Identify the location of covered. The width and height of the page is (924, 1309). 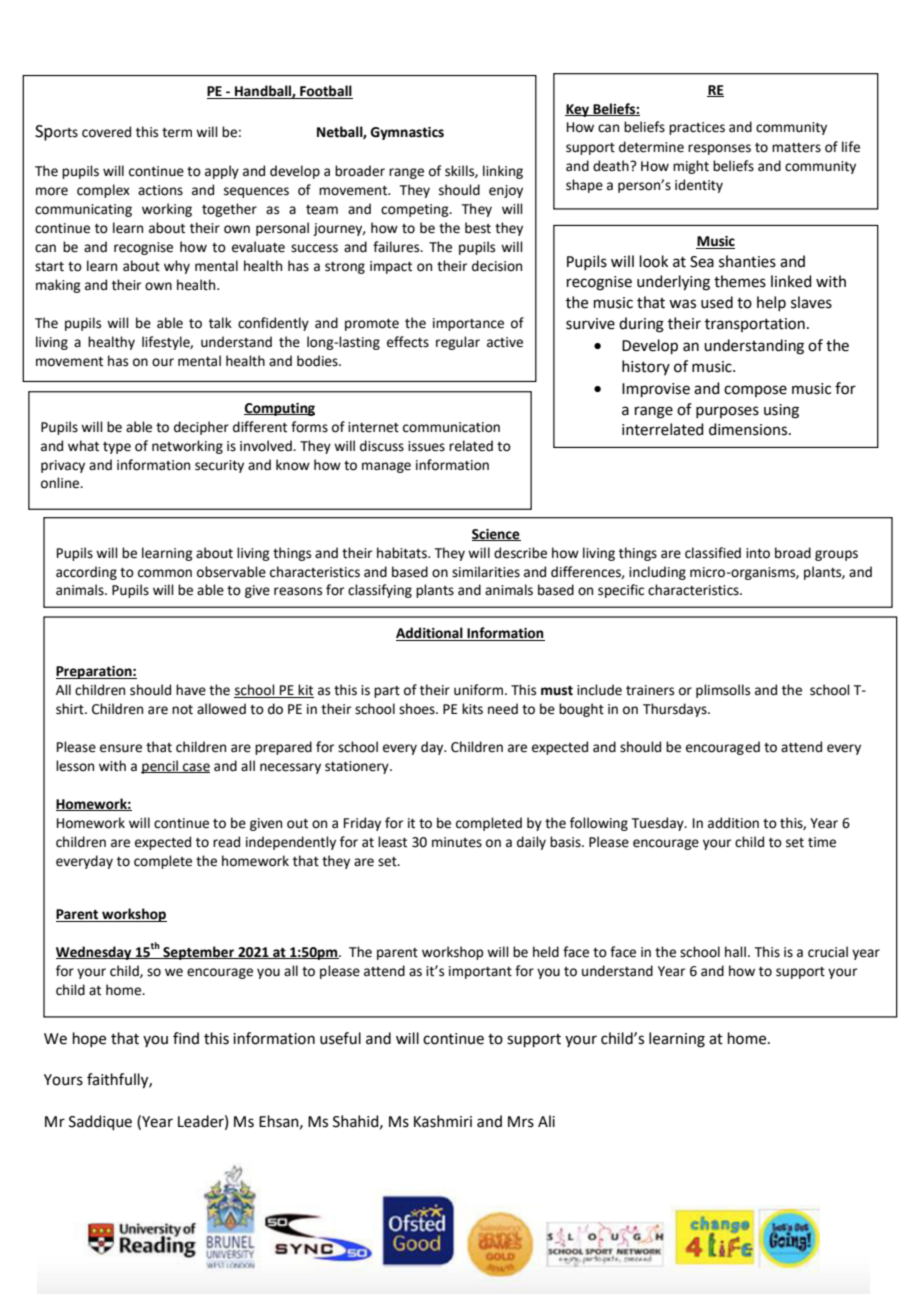
(106, 132).
